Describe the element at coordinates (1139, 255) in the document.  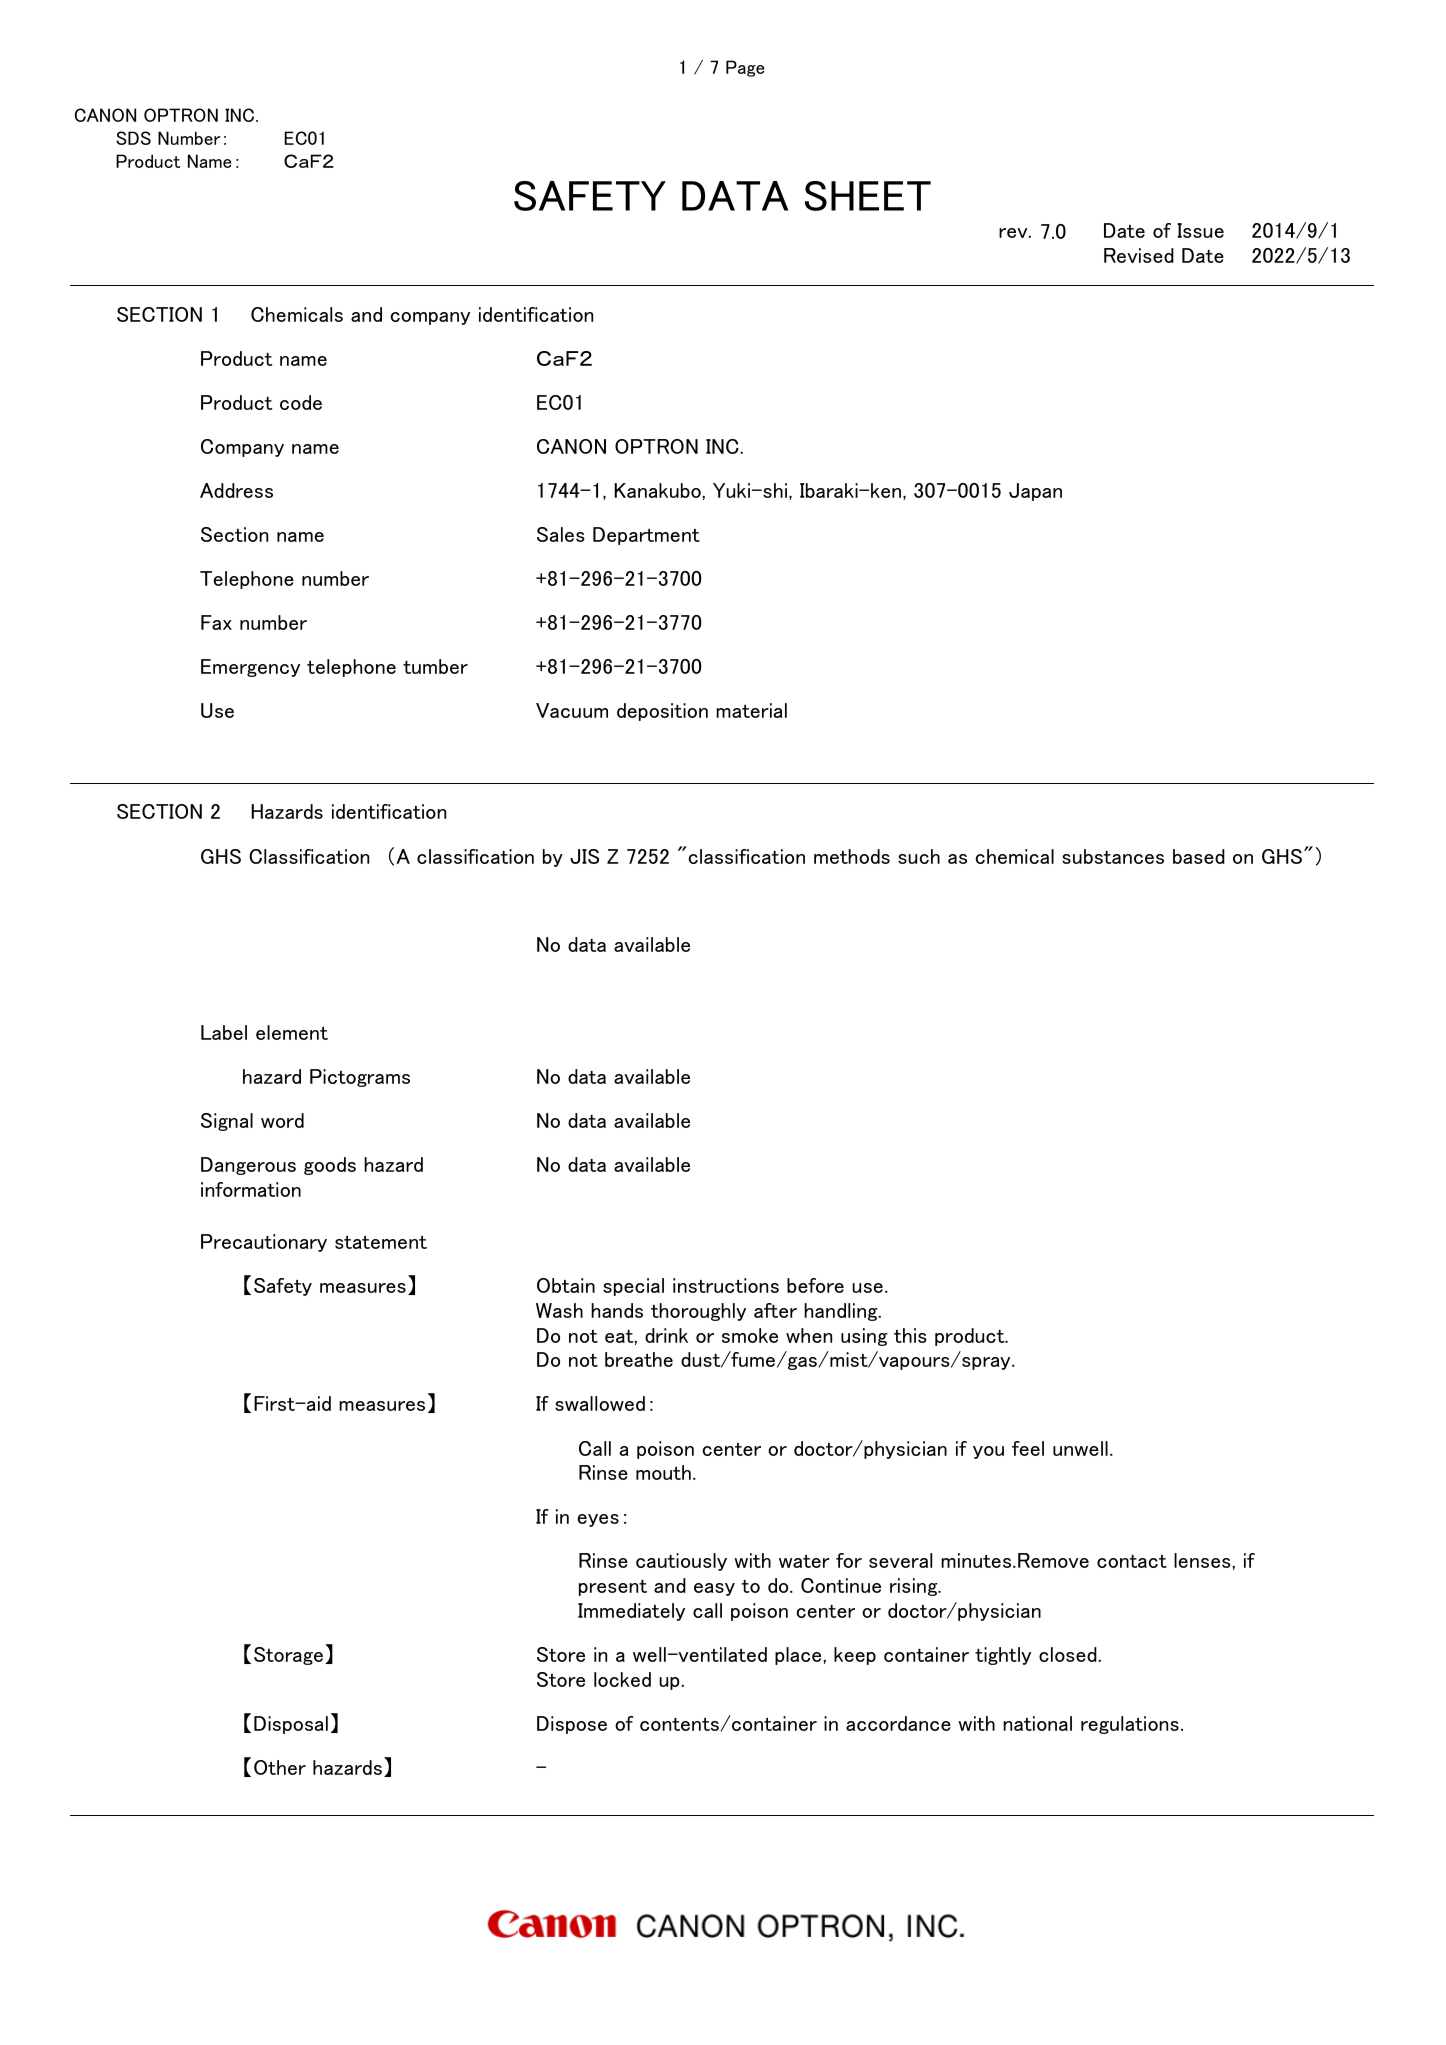
I see `Revised` at that location.
